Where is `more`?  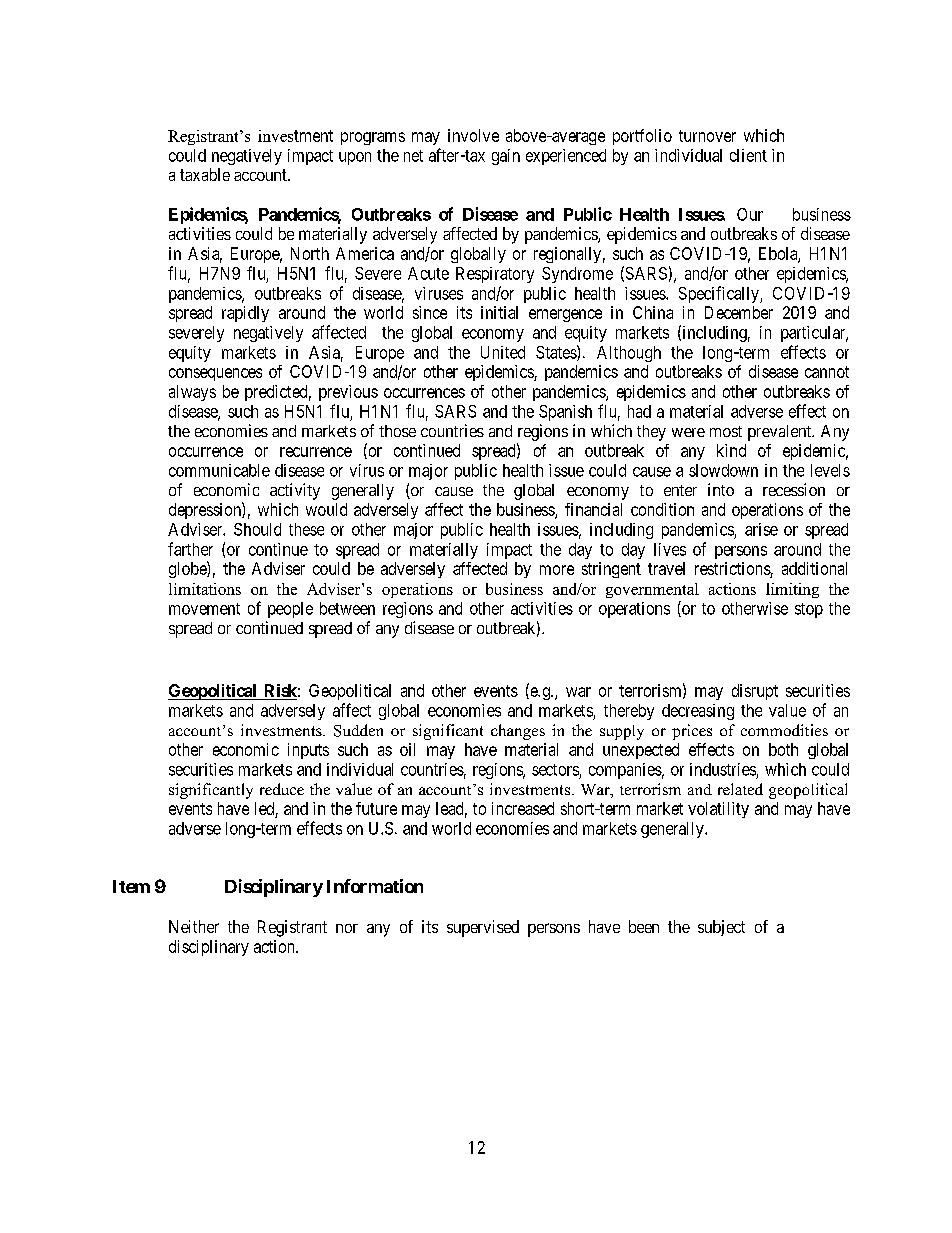 more is located at coordinates (557, 570).
